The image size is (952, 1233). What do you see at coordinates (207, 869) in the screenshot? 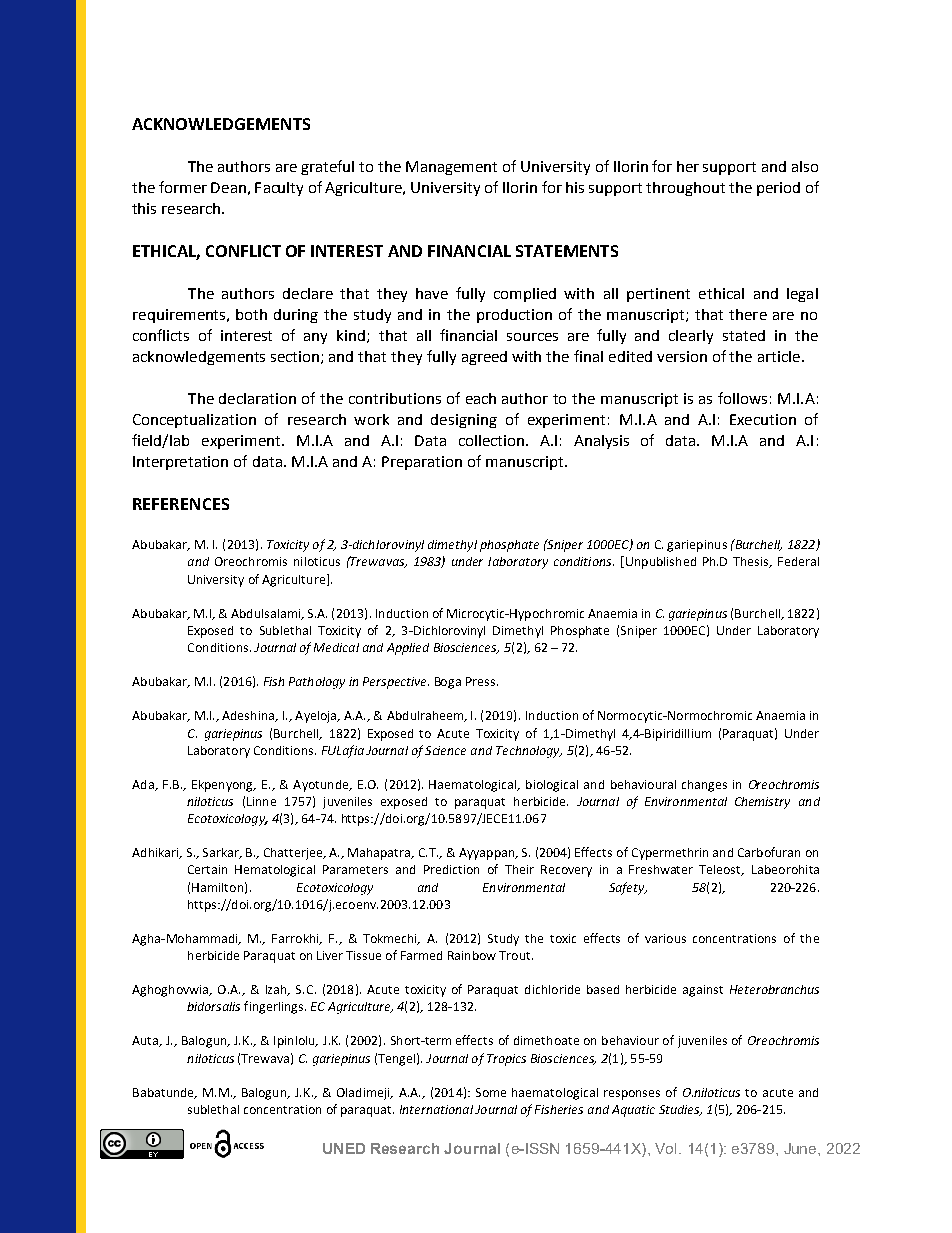
I see `Certain` at bounding box center [207, 869].
